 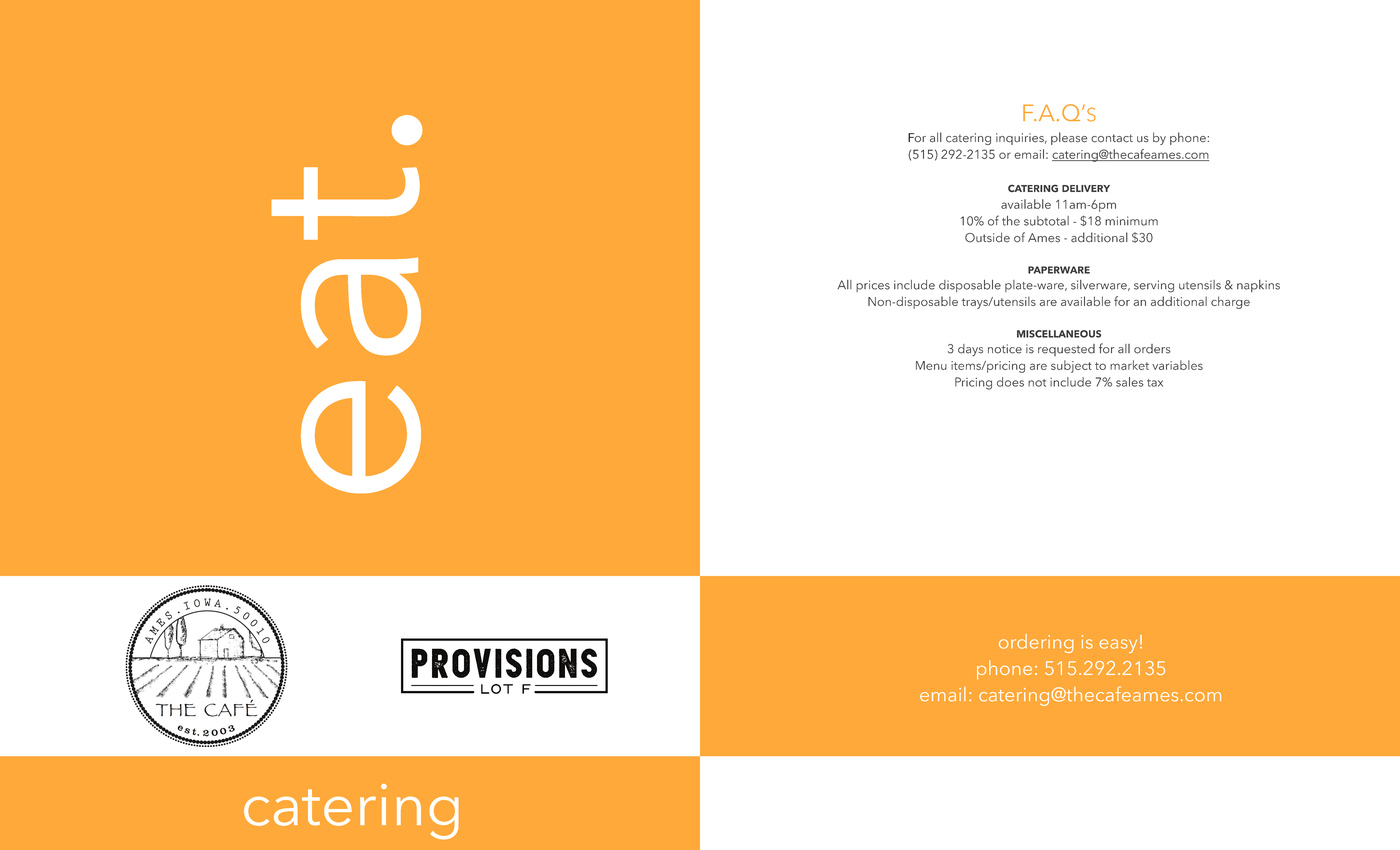 I want to click on ordering, so click(x=1036, y=643).
